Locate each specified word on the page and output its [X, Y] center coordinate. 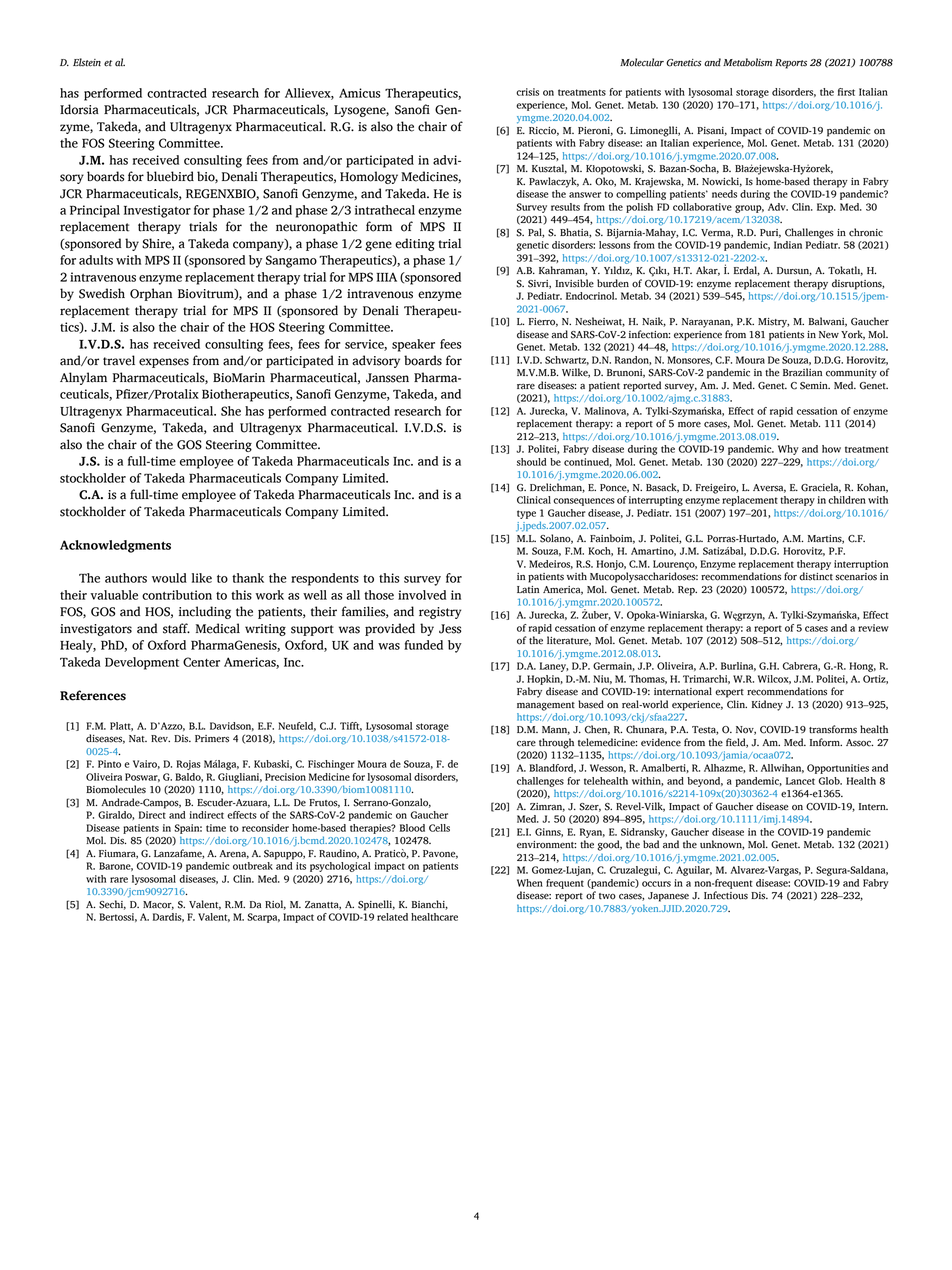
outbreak [253, 866]
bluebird [170, 176]
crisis [527, 92]
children [847, 500]
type [526, 514]
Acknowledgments [115, 546]
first [846, 92]
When [530, 883]
